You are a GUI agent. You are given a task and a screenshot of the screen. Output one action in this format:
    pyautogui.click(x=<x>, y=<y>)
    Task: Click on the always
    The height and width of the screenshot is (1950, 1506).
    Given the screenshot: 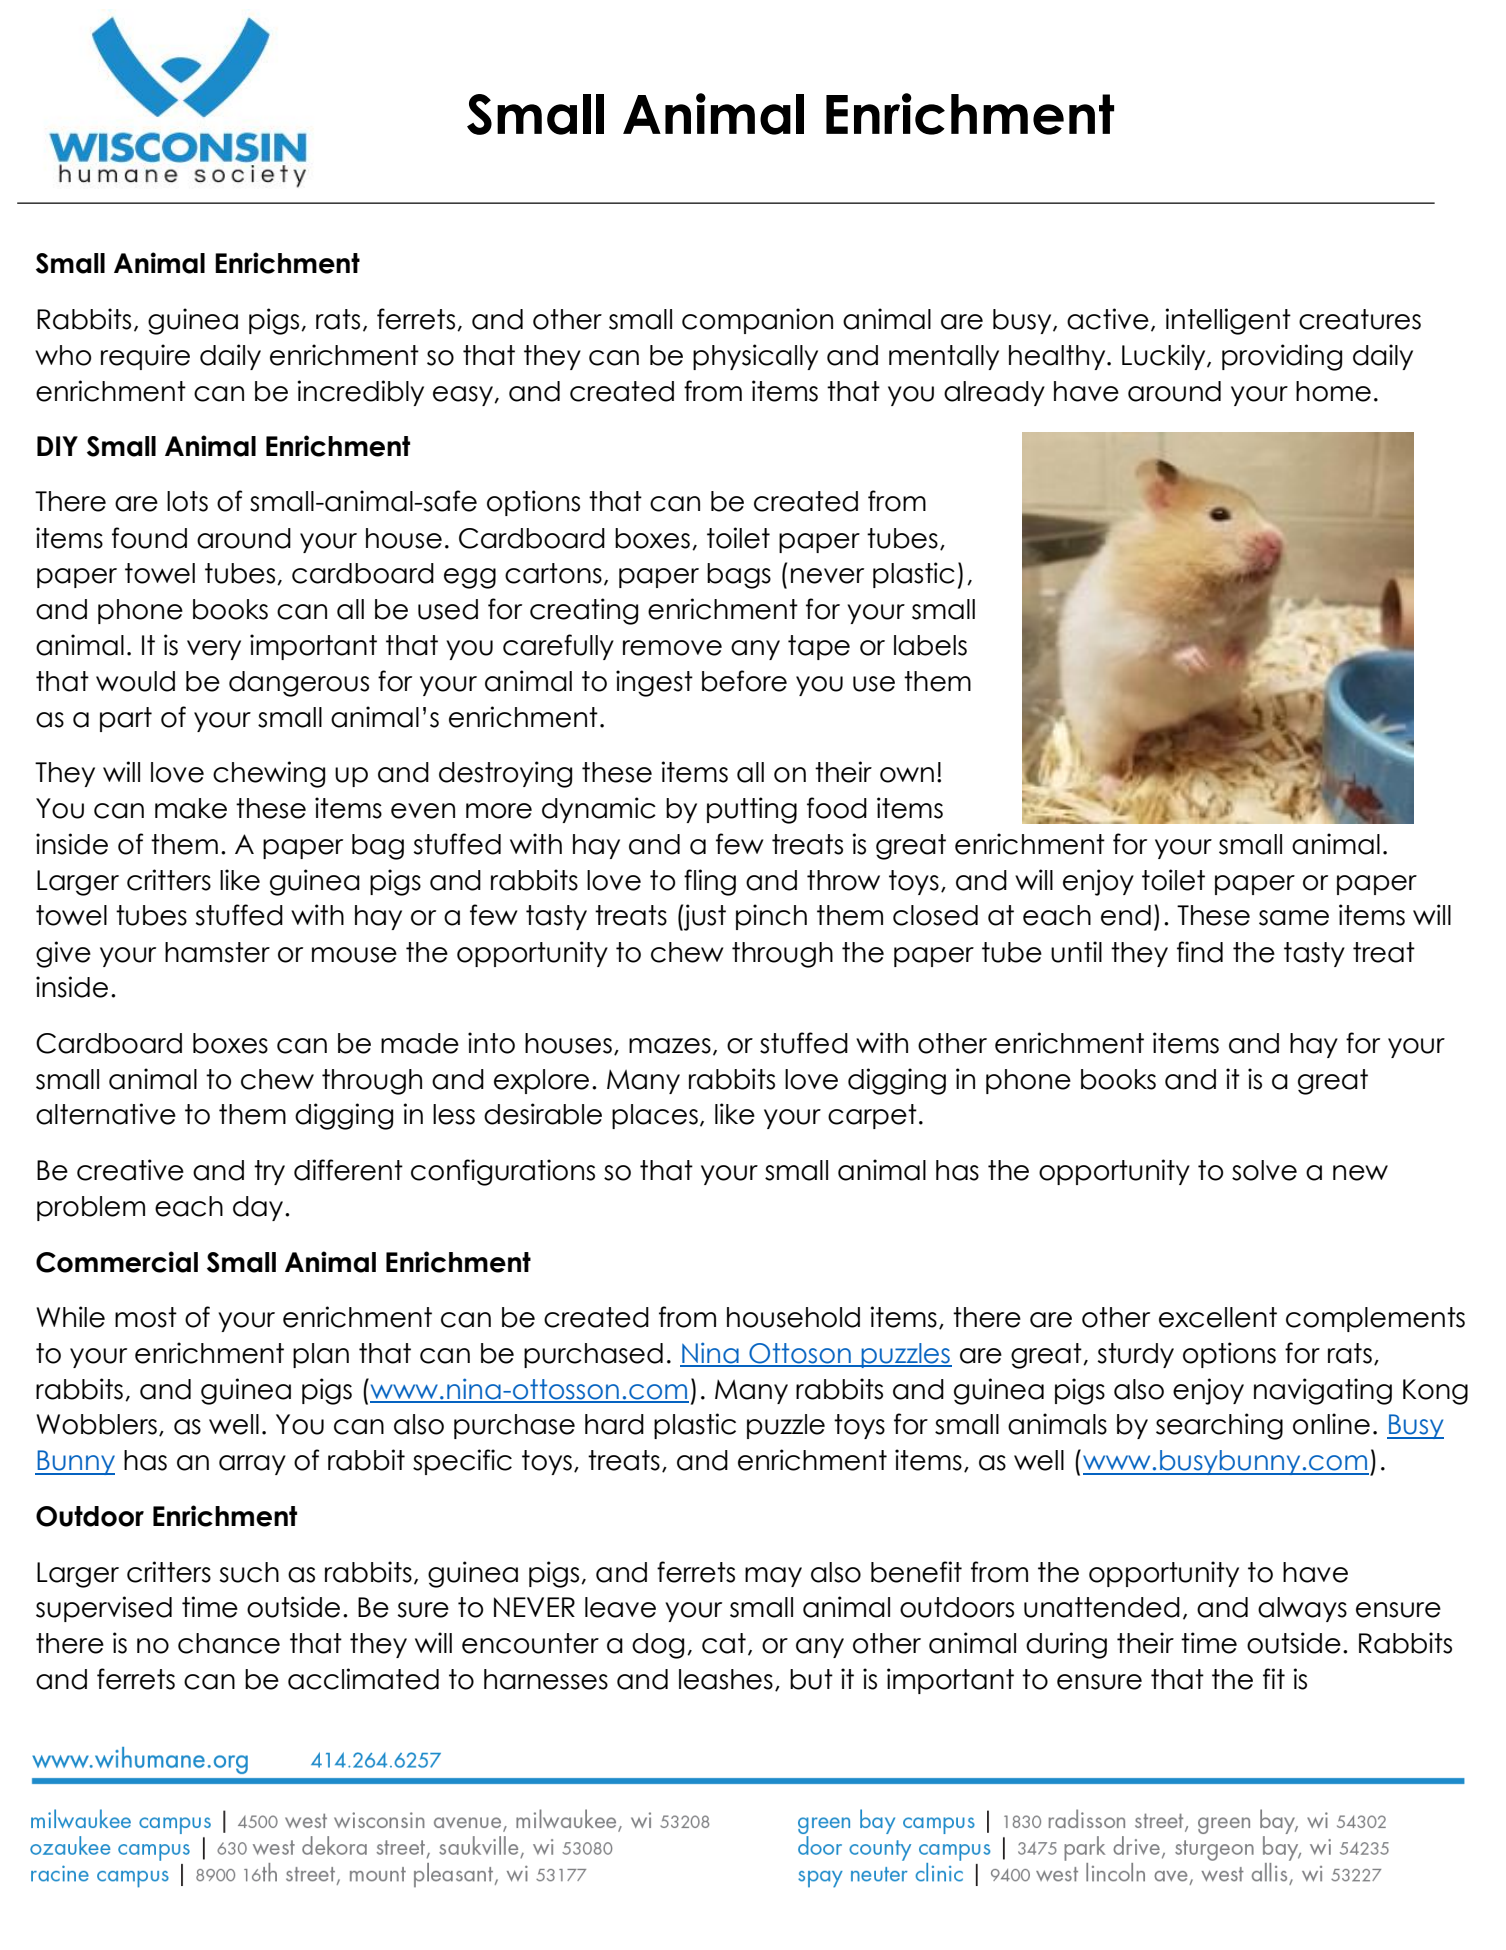 What is the action you would take?
    pyautogui.click(x=1302, y=1609)
